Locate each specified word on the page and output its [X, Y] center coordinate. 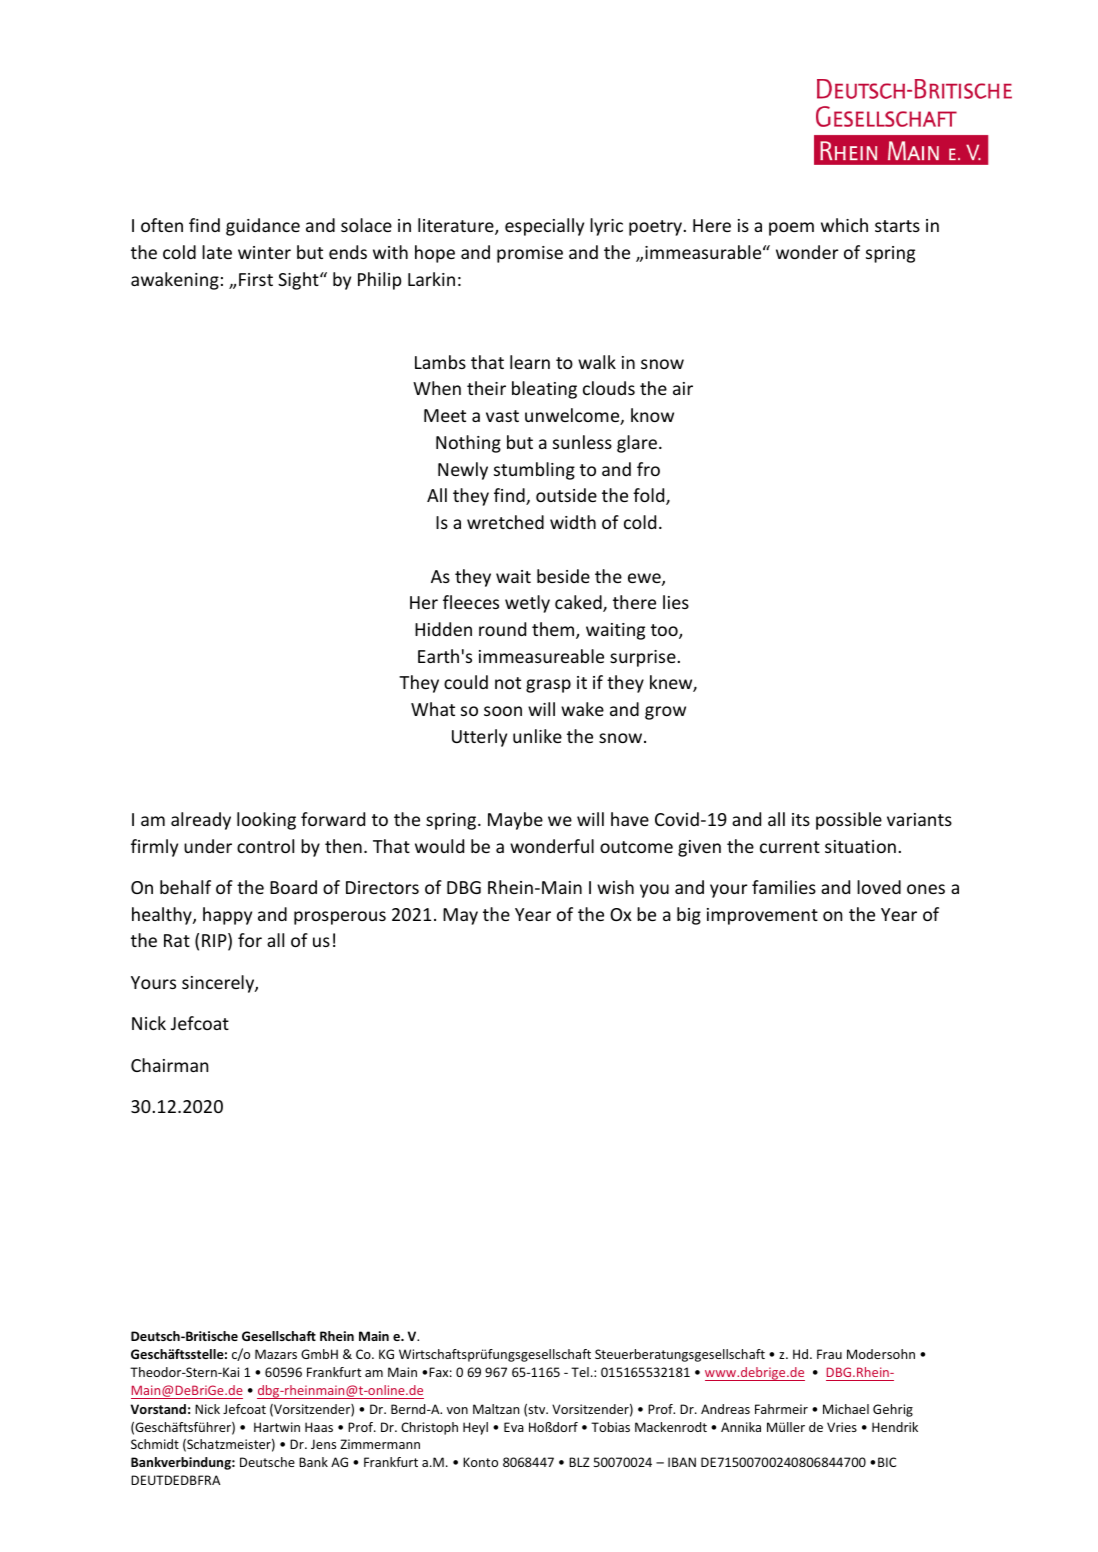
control [265, 846]
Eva [514, 1427]
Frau [829, 1354]
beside [563, 576]
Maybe [515, 821]
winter [264, 252]
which [844, 225]
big [689, 916]
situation [860, 846]
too [665, 631]
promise [530, 254]
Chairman [169, 1065]
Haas [319, 1427]
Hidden [443, 629]
